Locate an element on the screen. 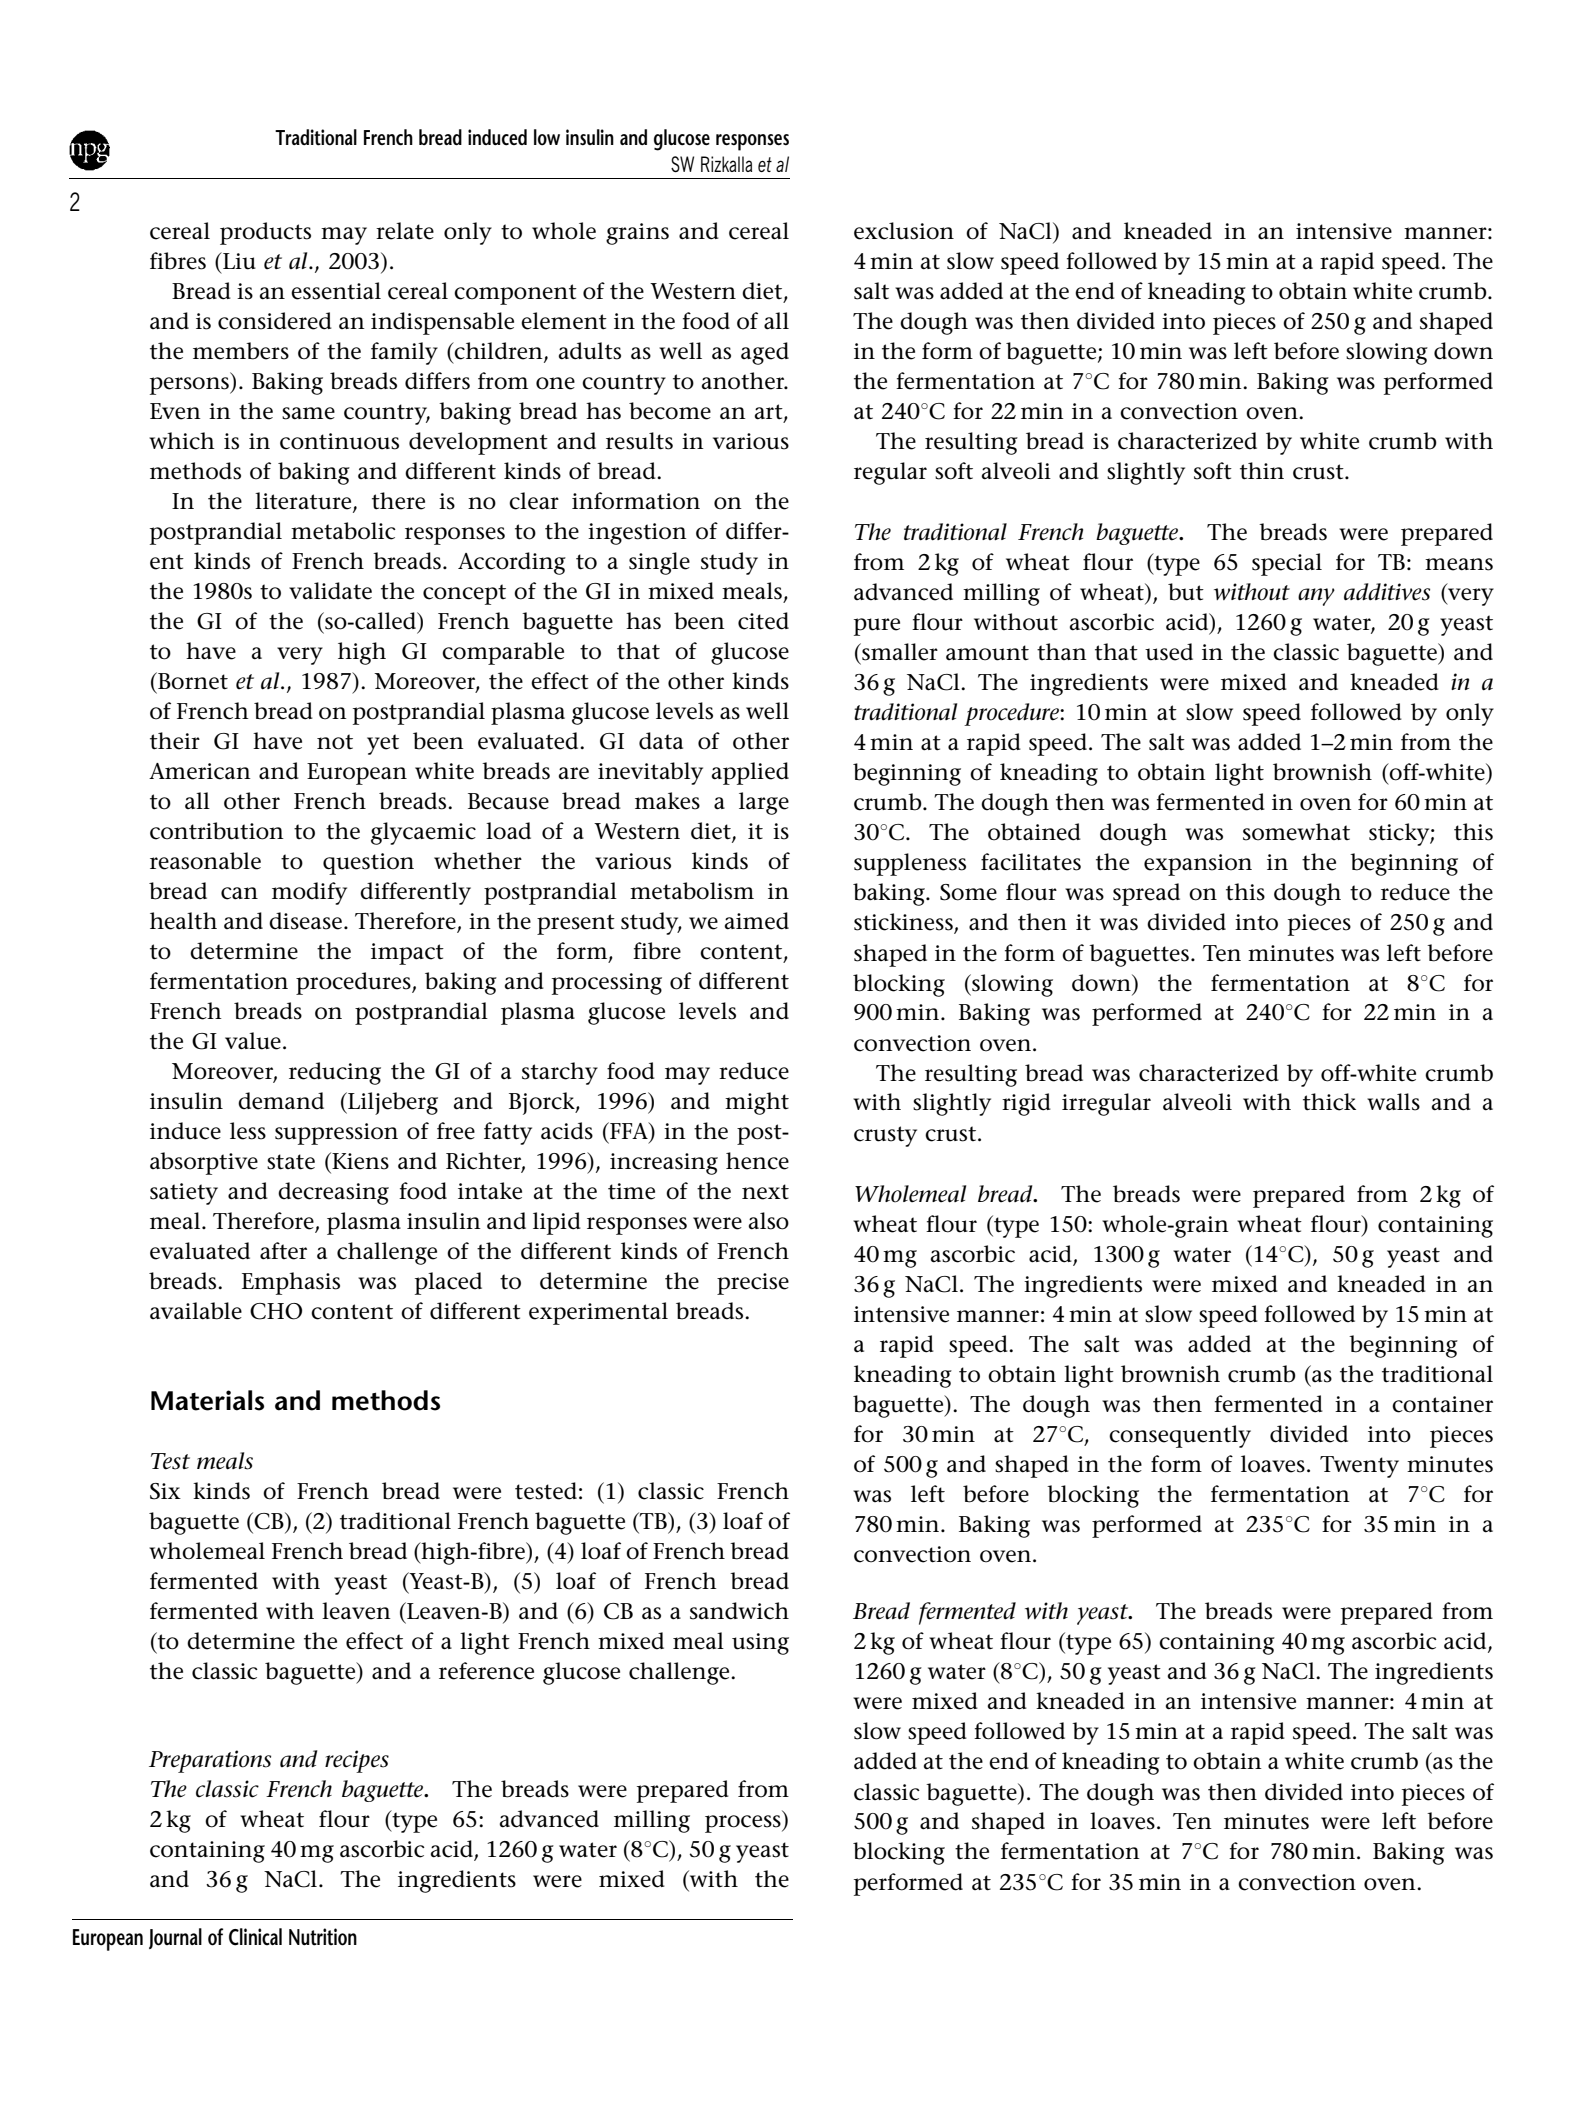  thin is located at coordinates (1262, 471).
